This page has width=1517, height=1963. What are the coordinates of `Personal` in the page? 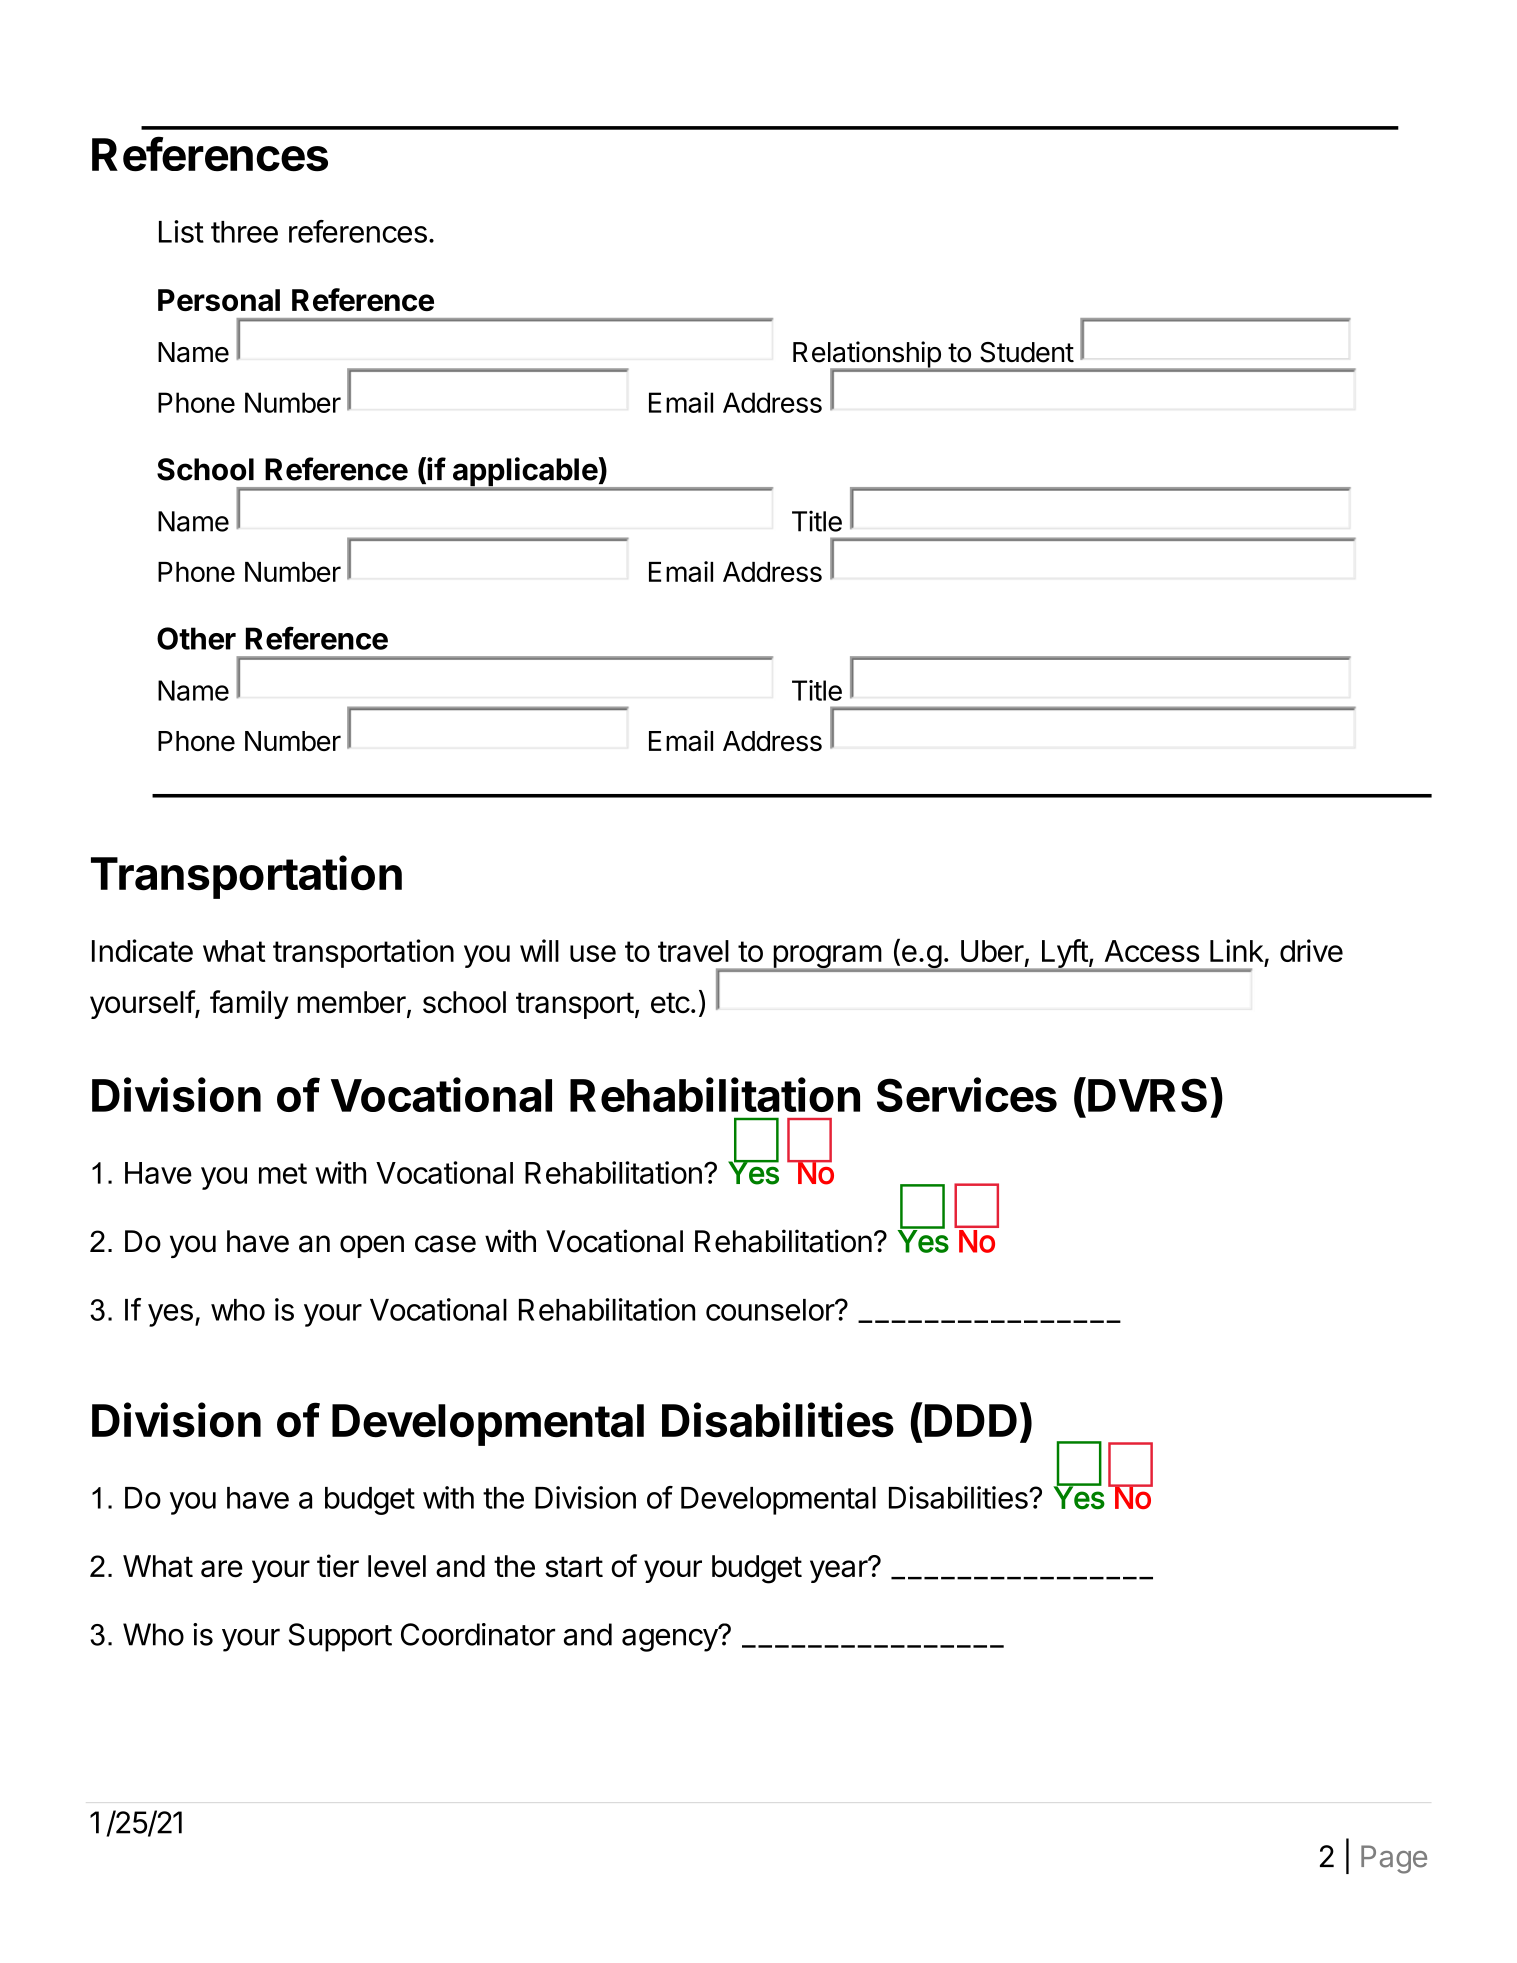 It's located at (219, 300).
